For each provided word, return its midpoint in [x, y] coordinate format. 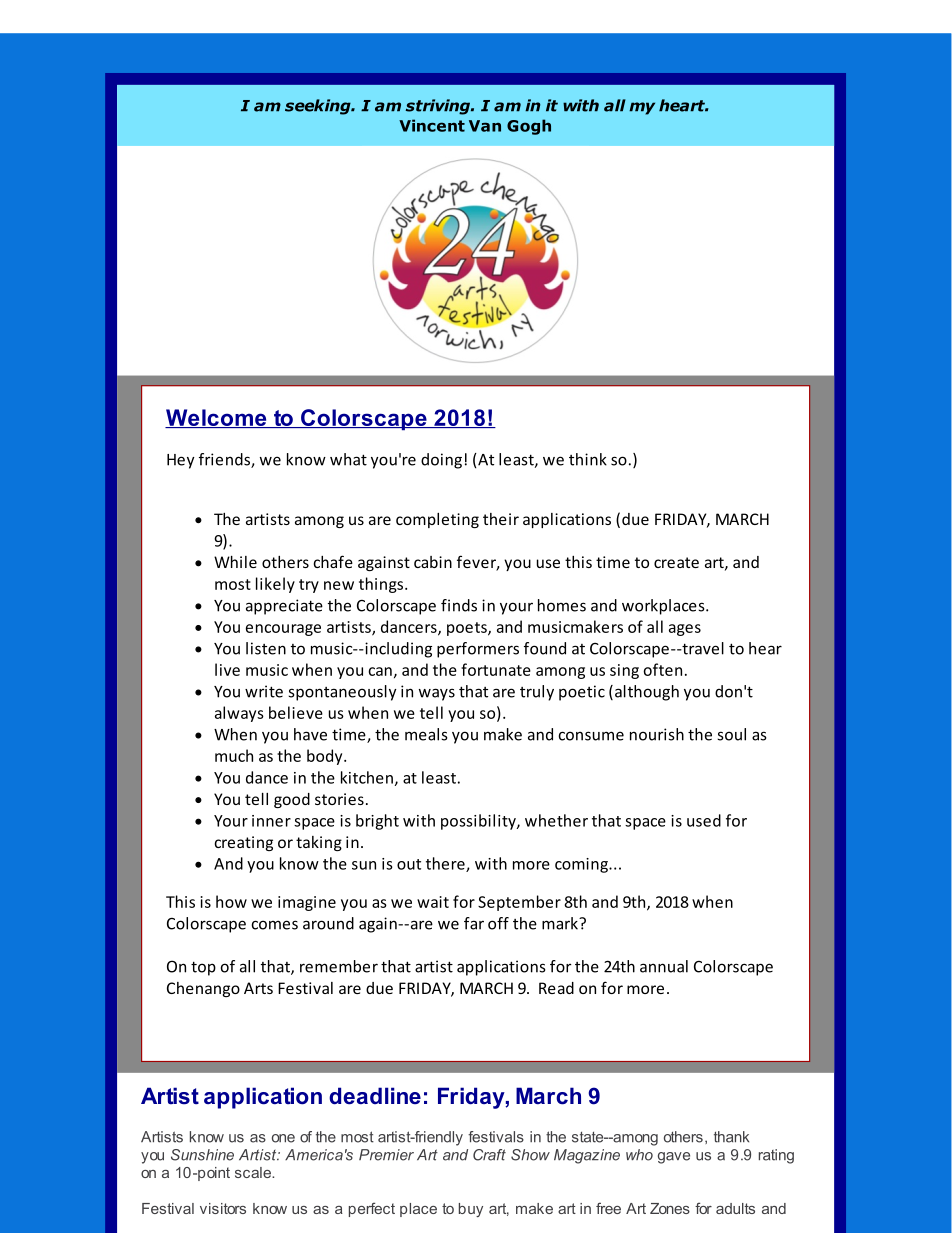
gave [674, 1158]
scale [254, 1172]
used [704, 820]
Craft [489, 1155]
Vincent [432, 125]
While [235, 562]
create [676, 562]
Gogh [529, 127]
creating [244, 843]
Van [485, 126]
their [501, 519]
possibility [479, 822]
